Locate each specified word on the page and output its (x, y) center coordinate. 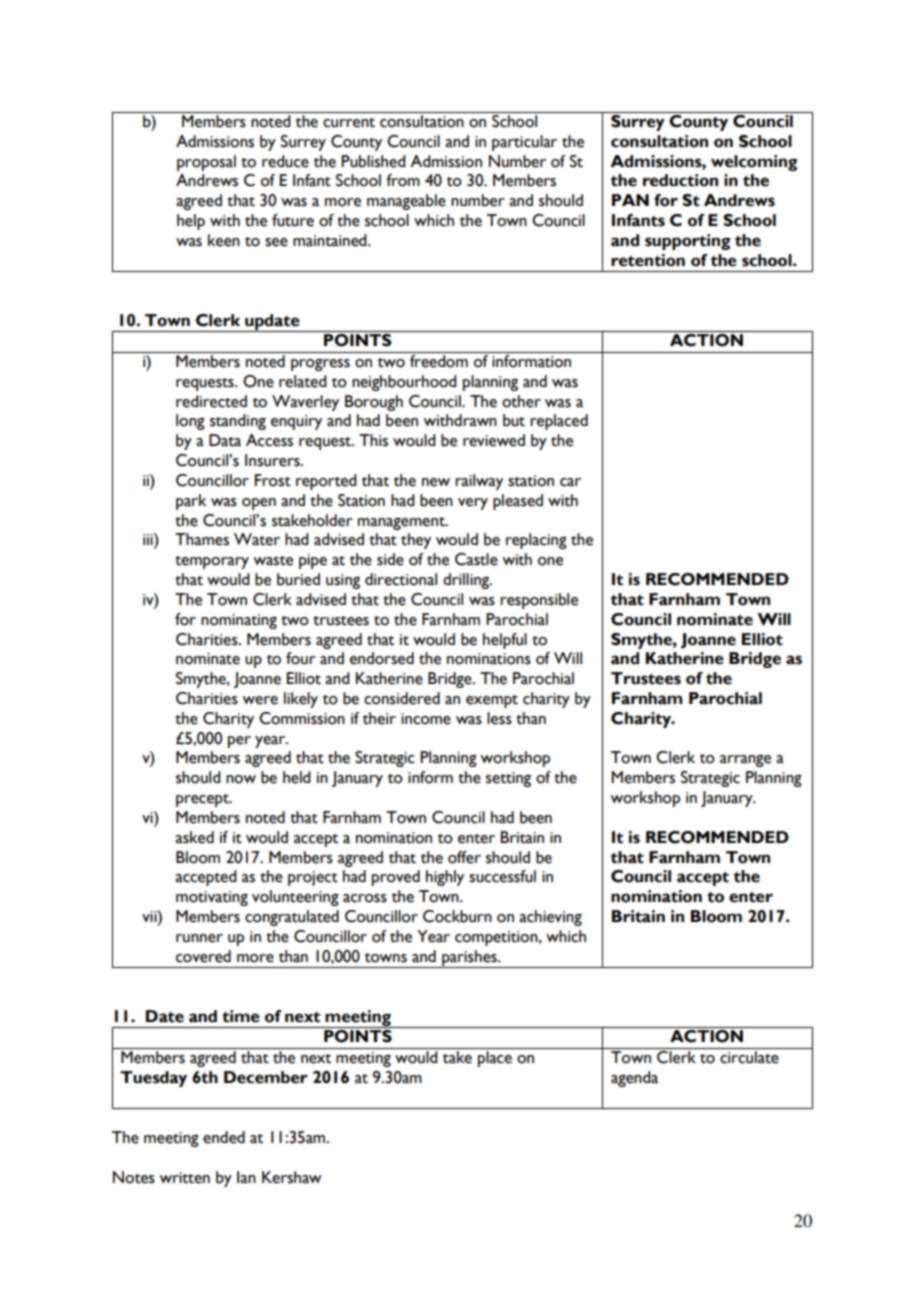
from (403, 180)
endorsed (382, 658)
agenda (634, 1079)
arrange (745, 761)
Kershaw (292, 1177)
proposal (206, 163)
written (184, 1178)
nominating (239, 621)
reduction (680, 180)
